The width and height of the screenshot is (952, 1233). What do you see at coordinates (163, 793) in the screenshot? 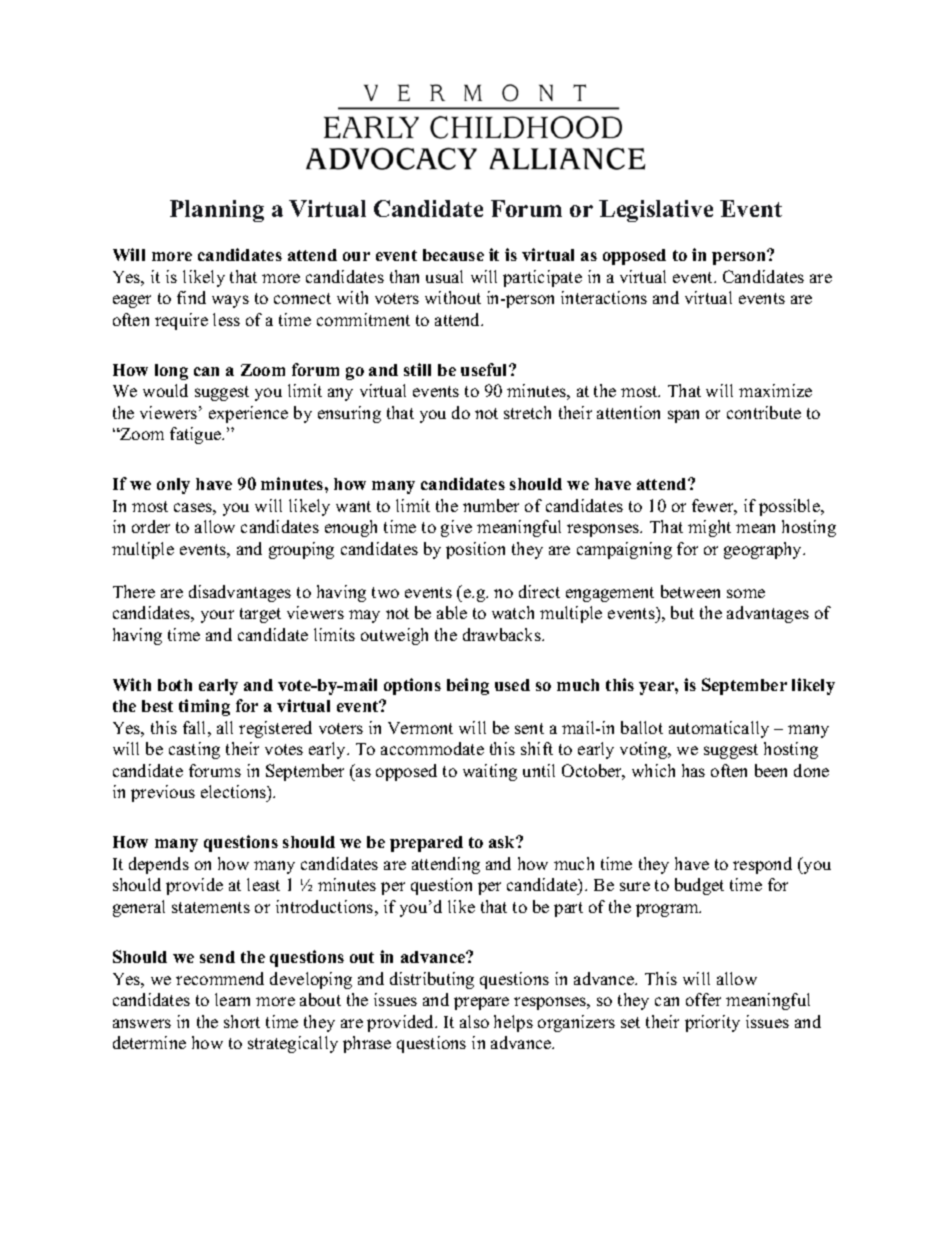
I see `previous` at bounding box center [163, 793].
